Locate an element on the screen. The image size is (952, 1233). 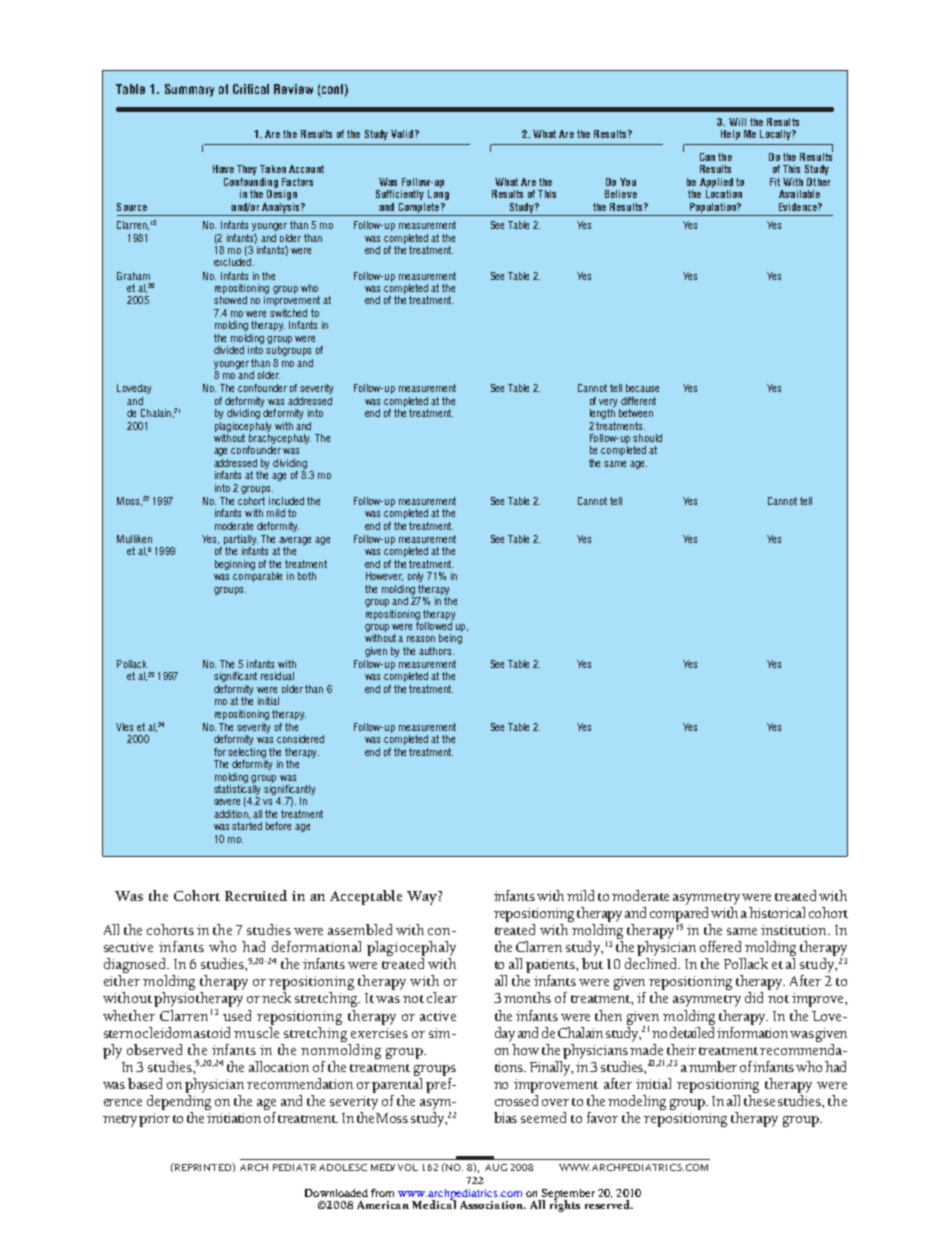
should is located at coordinates (647, 438).
